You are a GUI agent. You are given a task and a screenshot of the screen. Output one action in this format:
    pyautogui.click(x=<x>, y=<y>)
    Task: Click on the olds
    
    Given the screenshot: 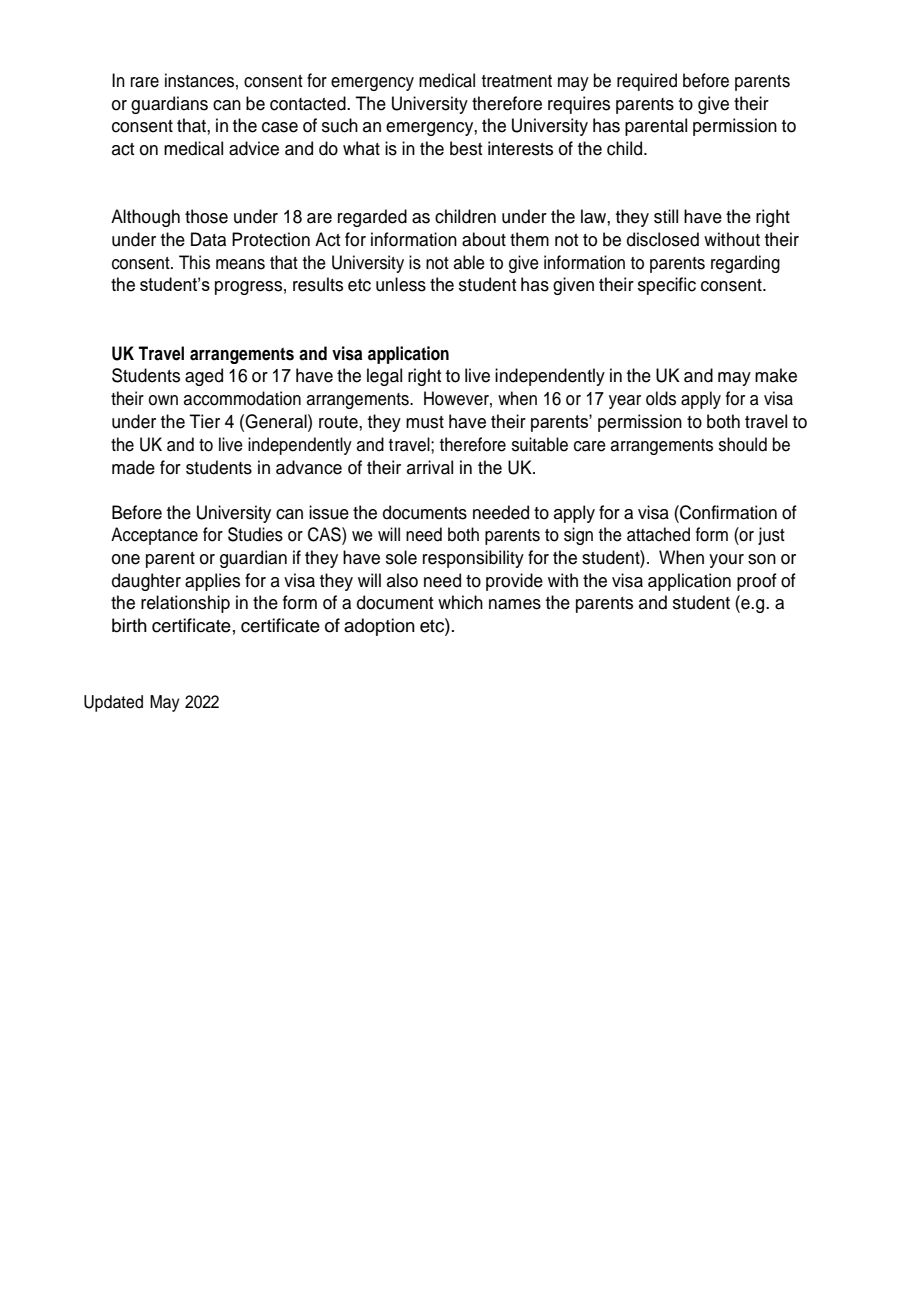 What is the action you would take?
    pyautogui.click(x=661, y=398)
